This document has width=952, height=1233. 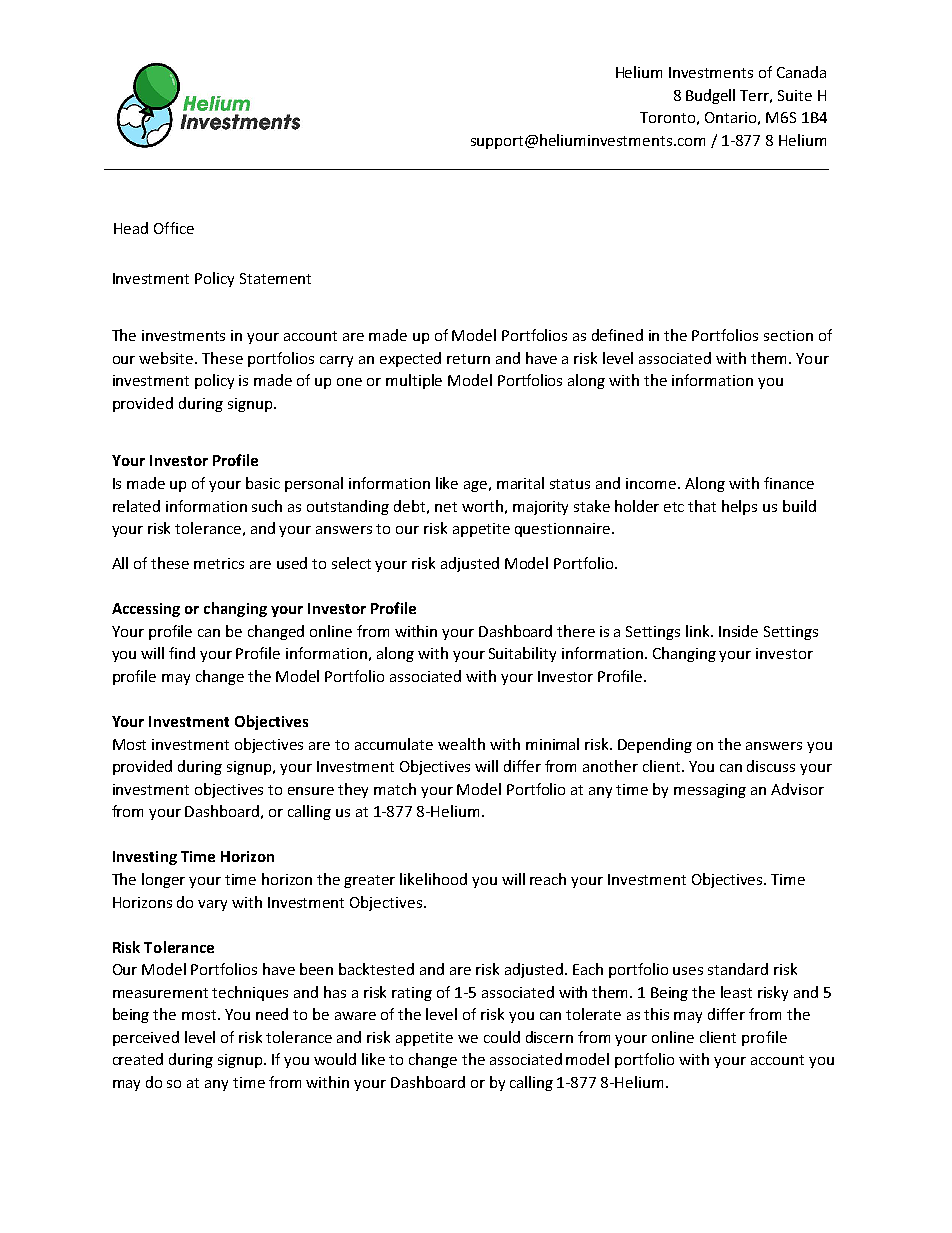 What do you see at coordinates (736, 992) in the document?
I see `least` at bounding box center [736, 992].
